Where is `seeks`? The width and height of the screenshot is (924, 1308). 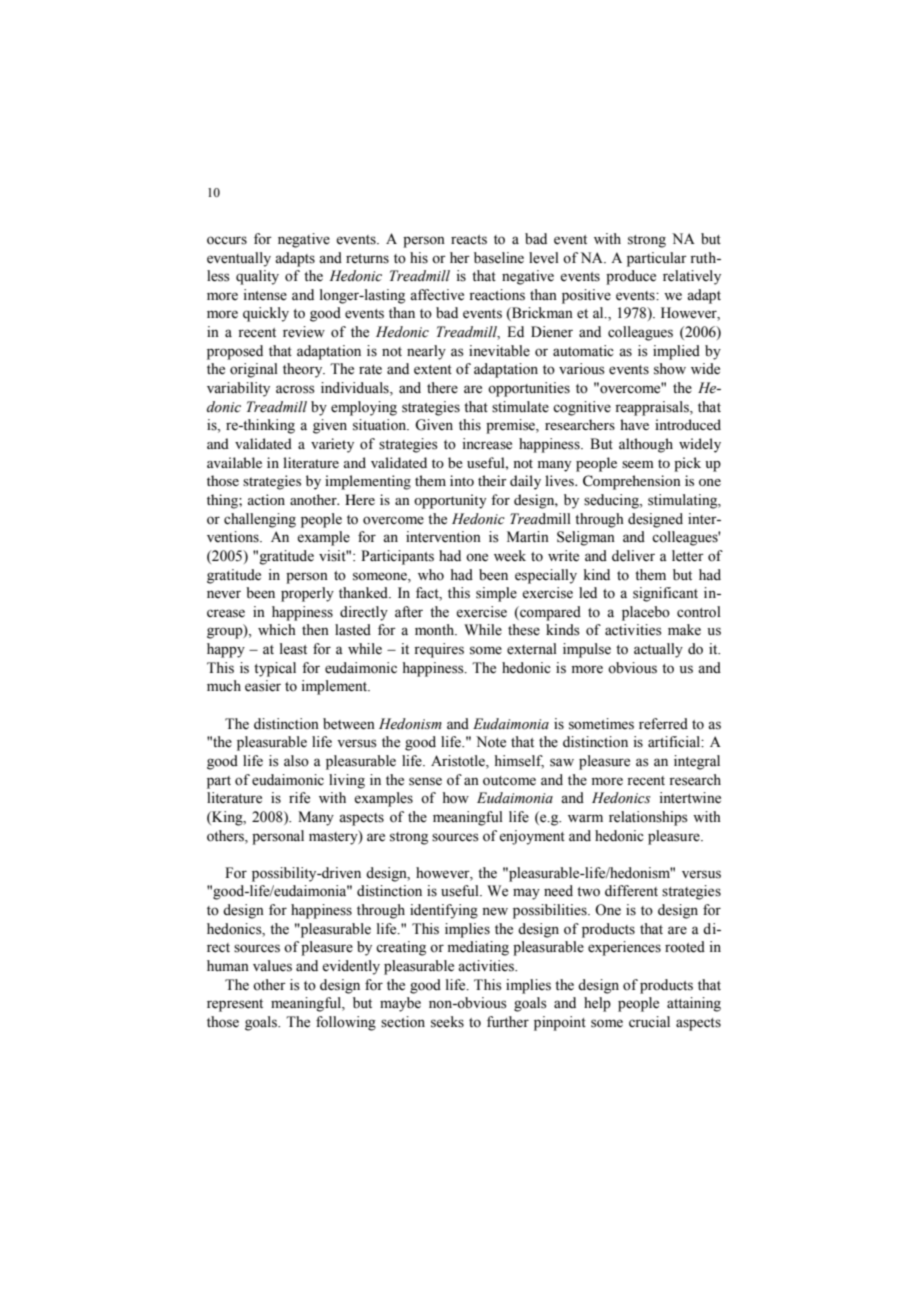
seeks is located at coordinates (447, 1022).
